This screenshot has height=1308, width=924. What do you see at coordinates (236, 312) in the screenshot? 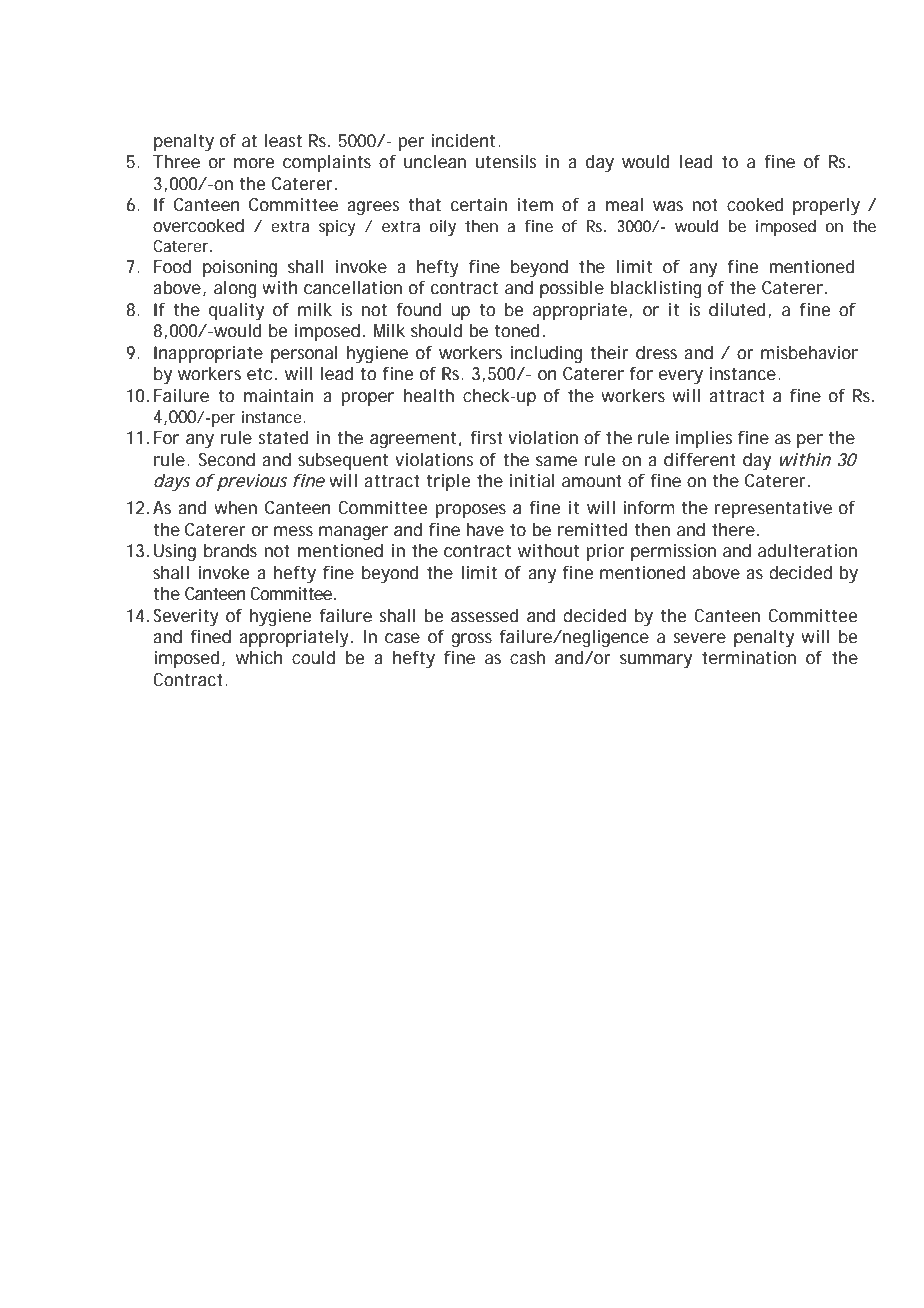
I see `quality` at bounding box center [236, 312].
